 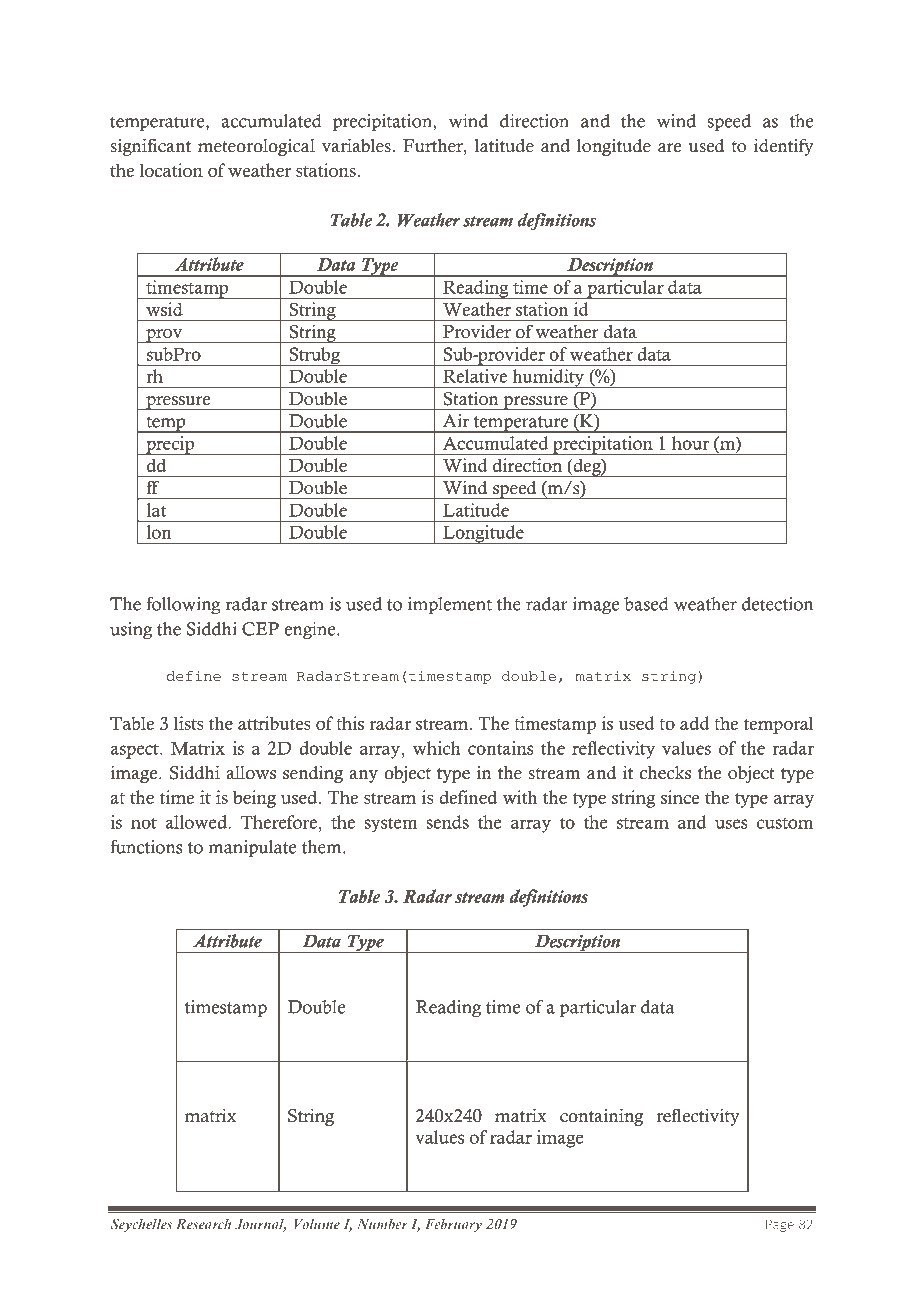 I want to click on allowed, so click(x=197, y=822).
